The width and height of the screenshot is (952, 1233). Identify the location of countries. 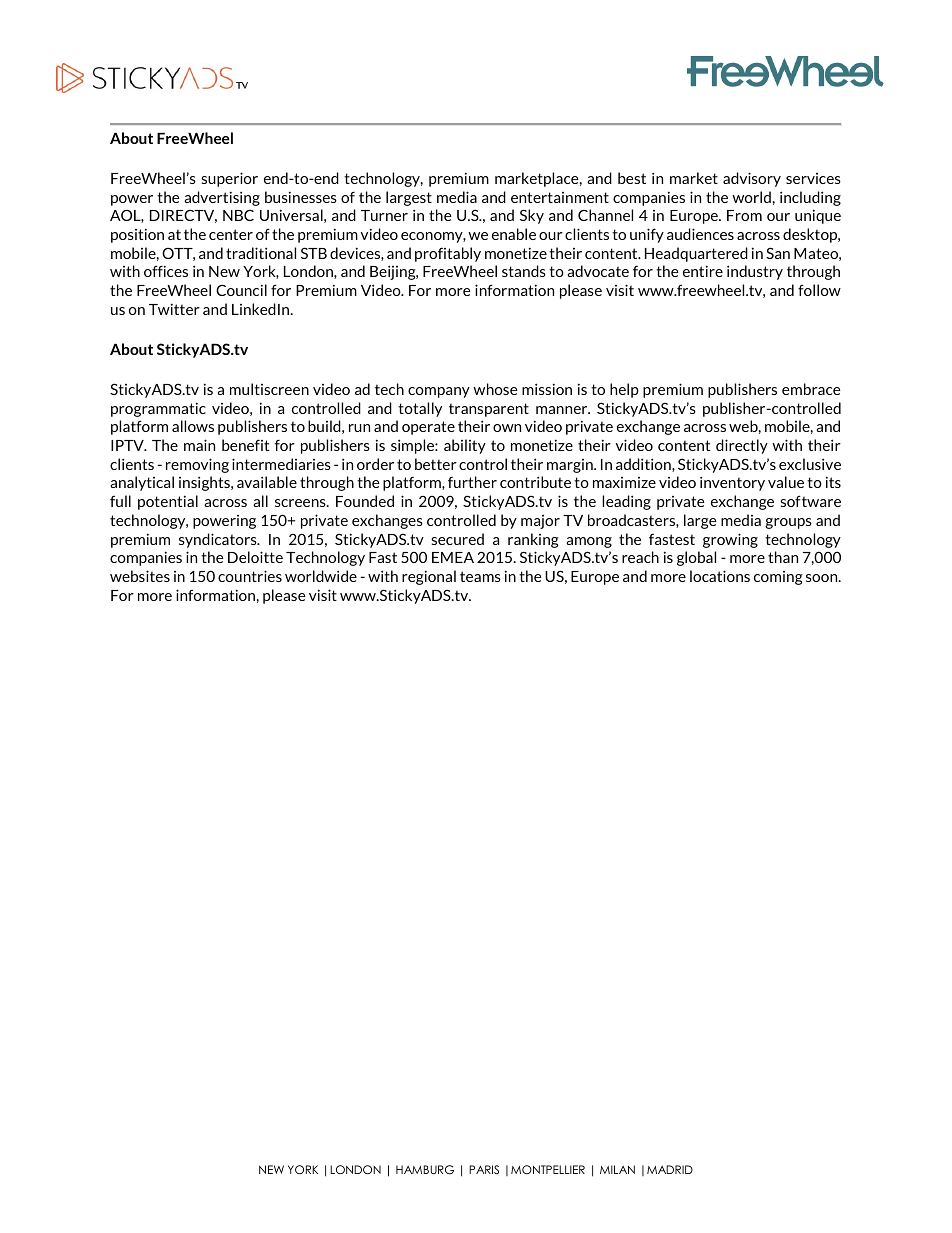
(250, 576).
